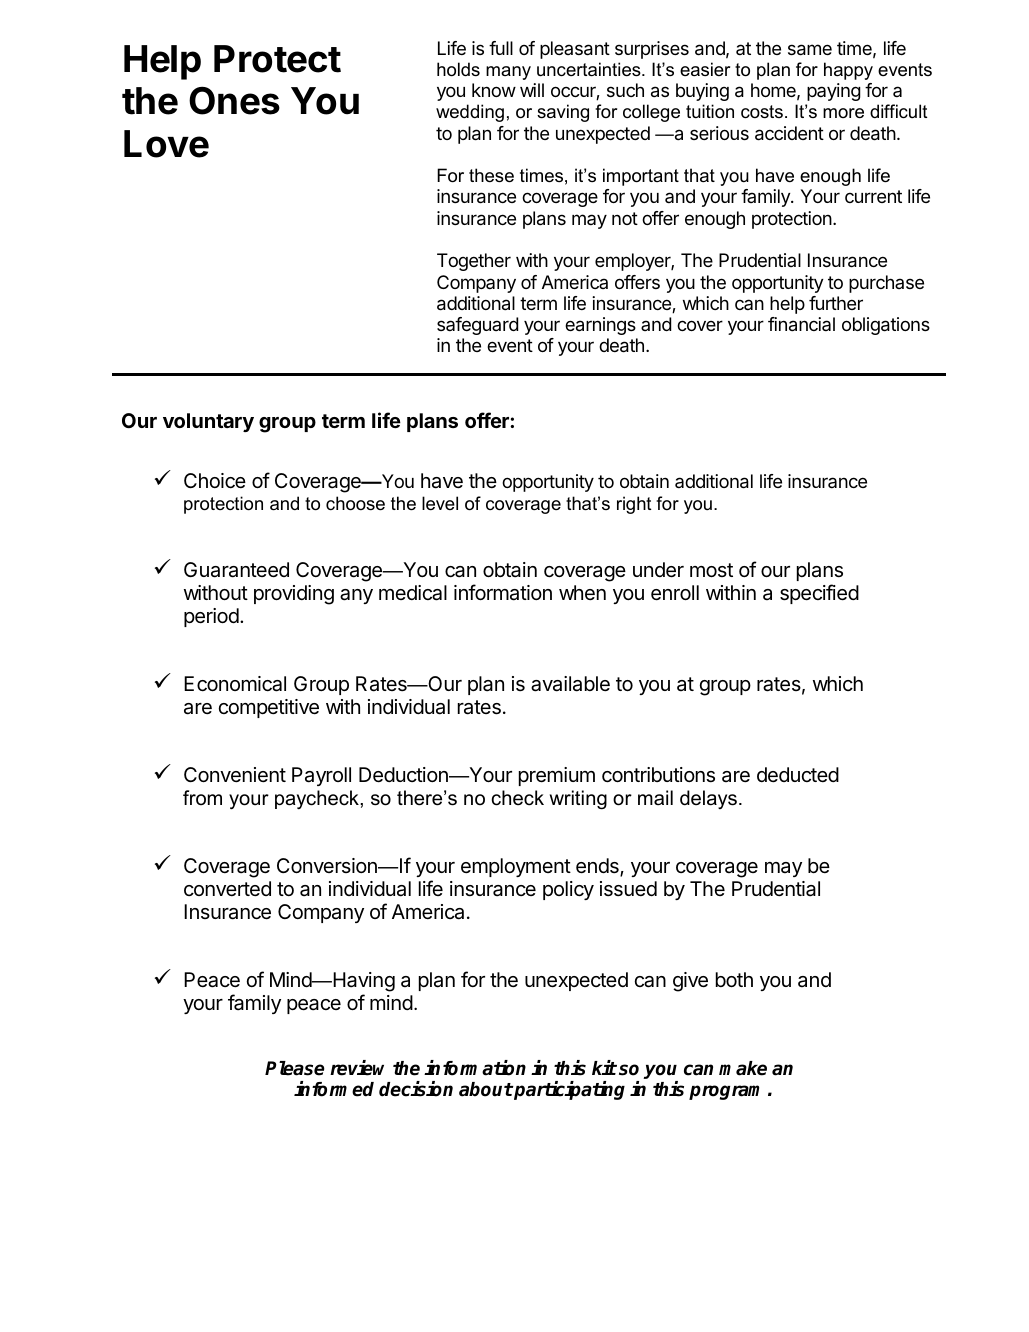  I want to click on Love, so click(166, 144).
